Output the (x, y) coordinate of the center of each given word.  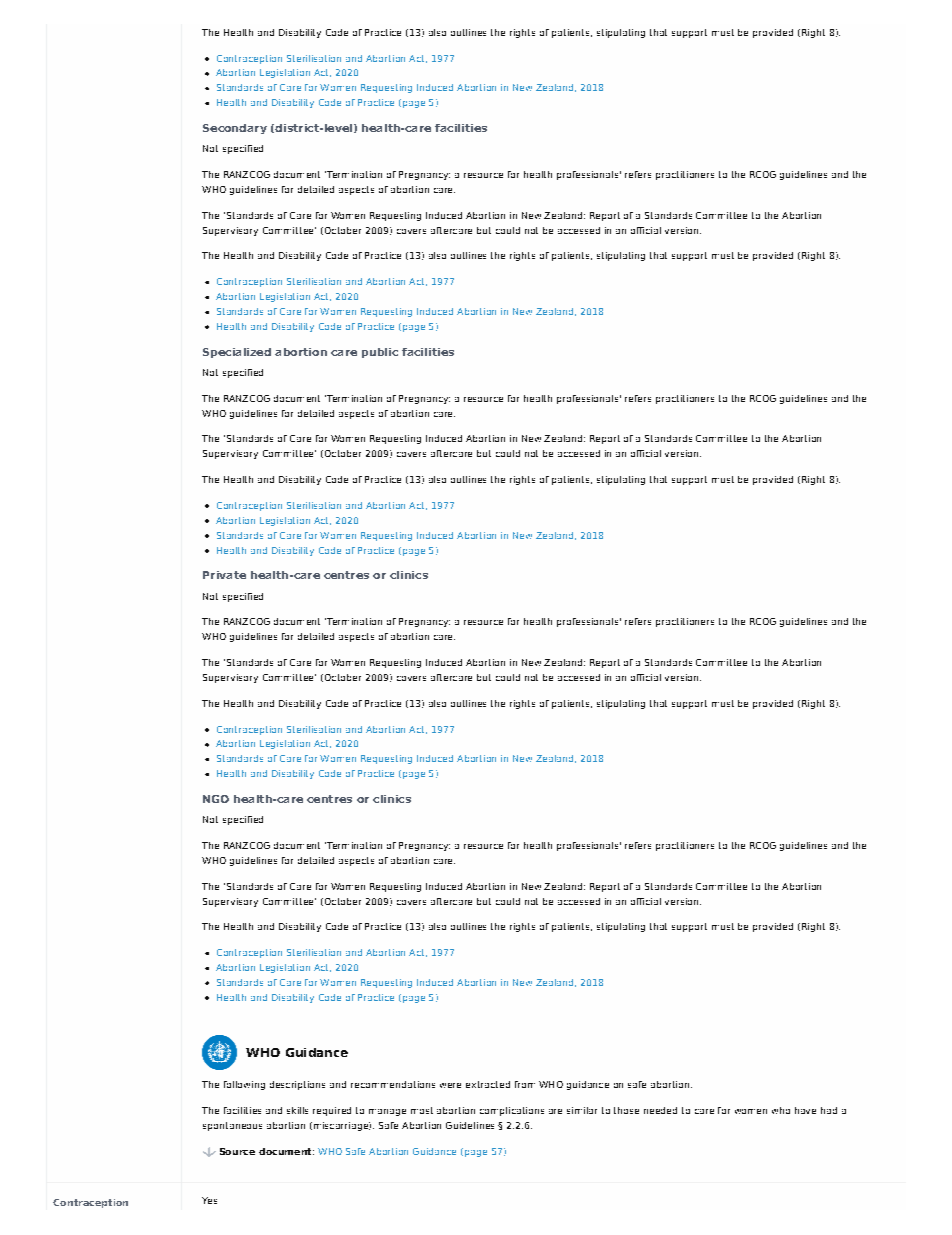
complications (512, 1111)
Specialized (237, 353)
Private (224, 575)
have (805, 1110)
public (380, 353)
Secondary (235, 129)
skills (297, 1110)
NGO (216, 799)
